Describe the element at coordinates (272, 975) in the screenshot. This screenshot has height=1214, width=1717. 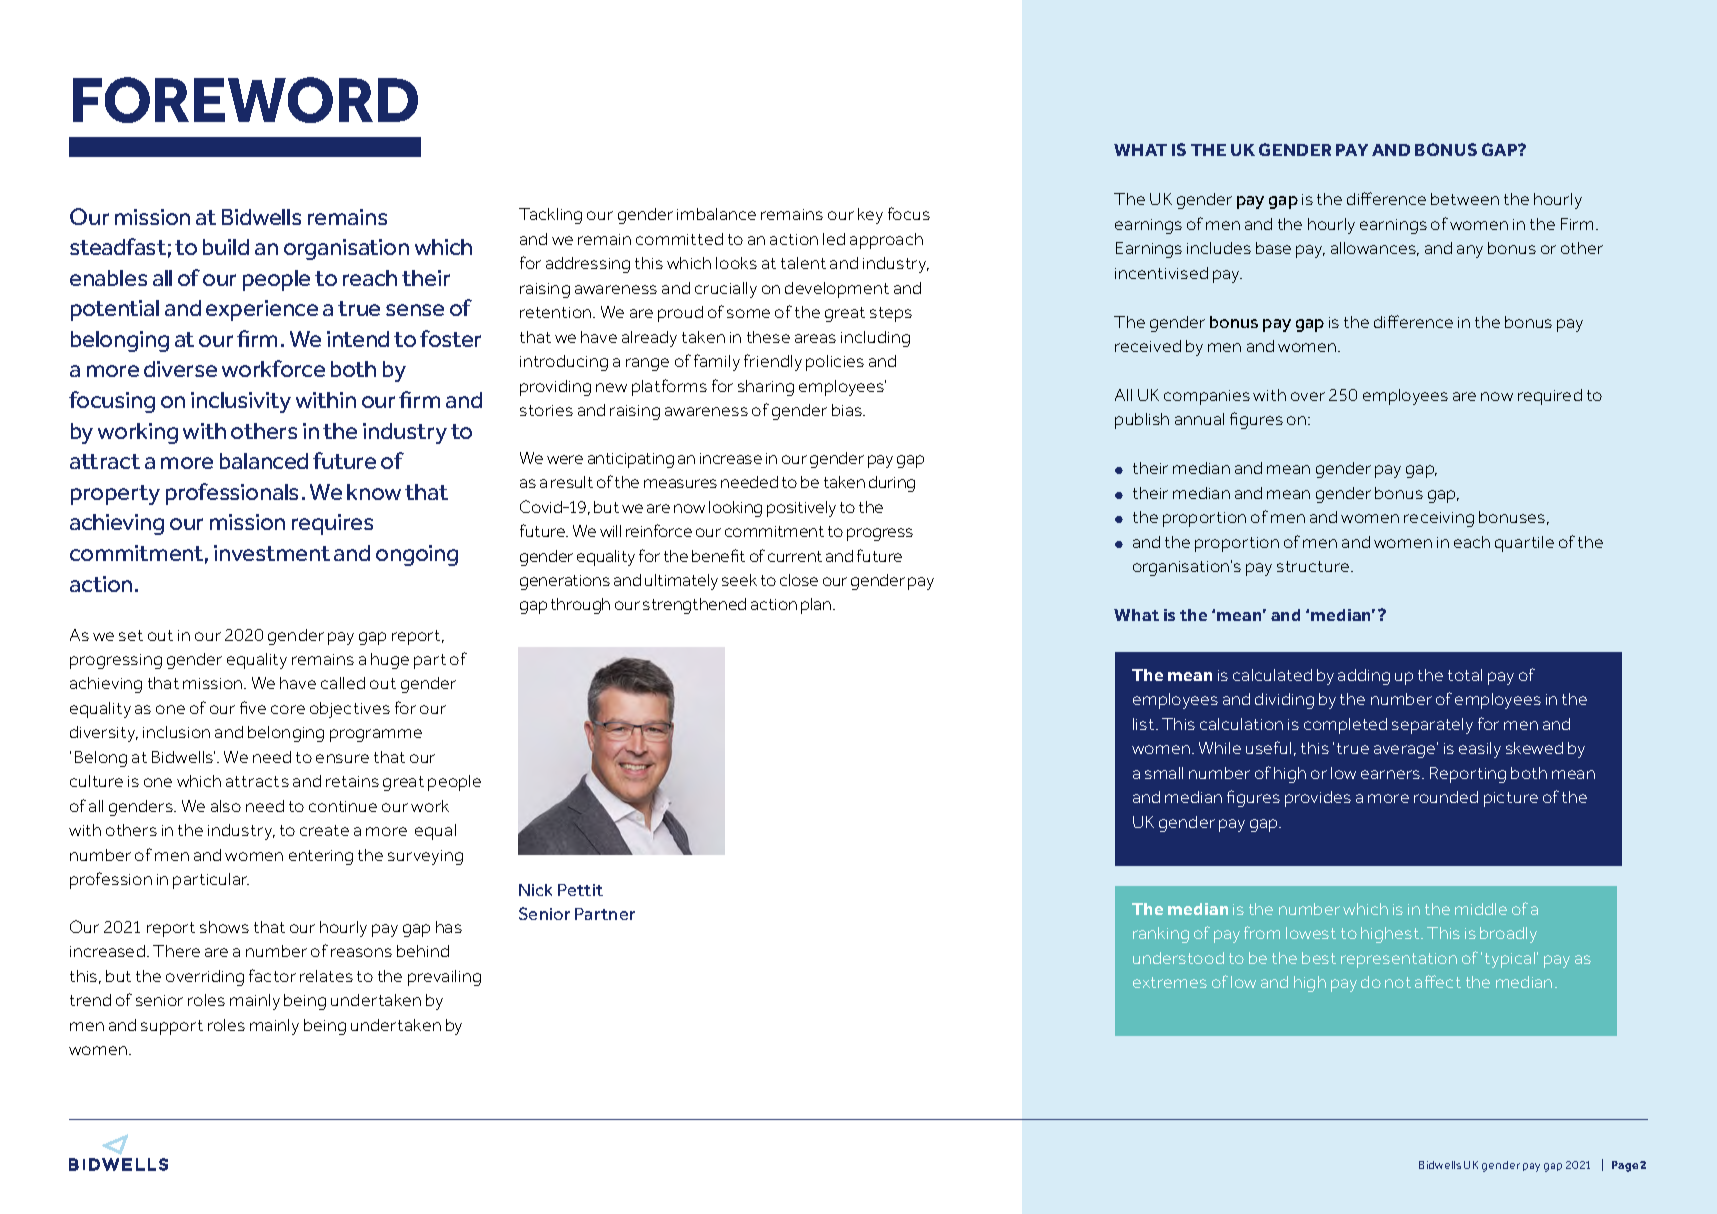
I see `factor` at that location.
